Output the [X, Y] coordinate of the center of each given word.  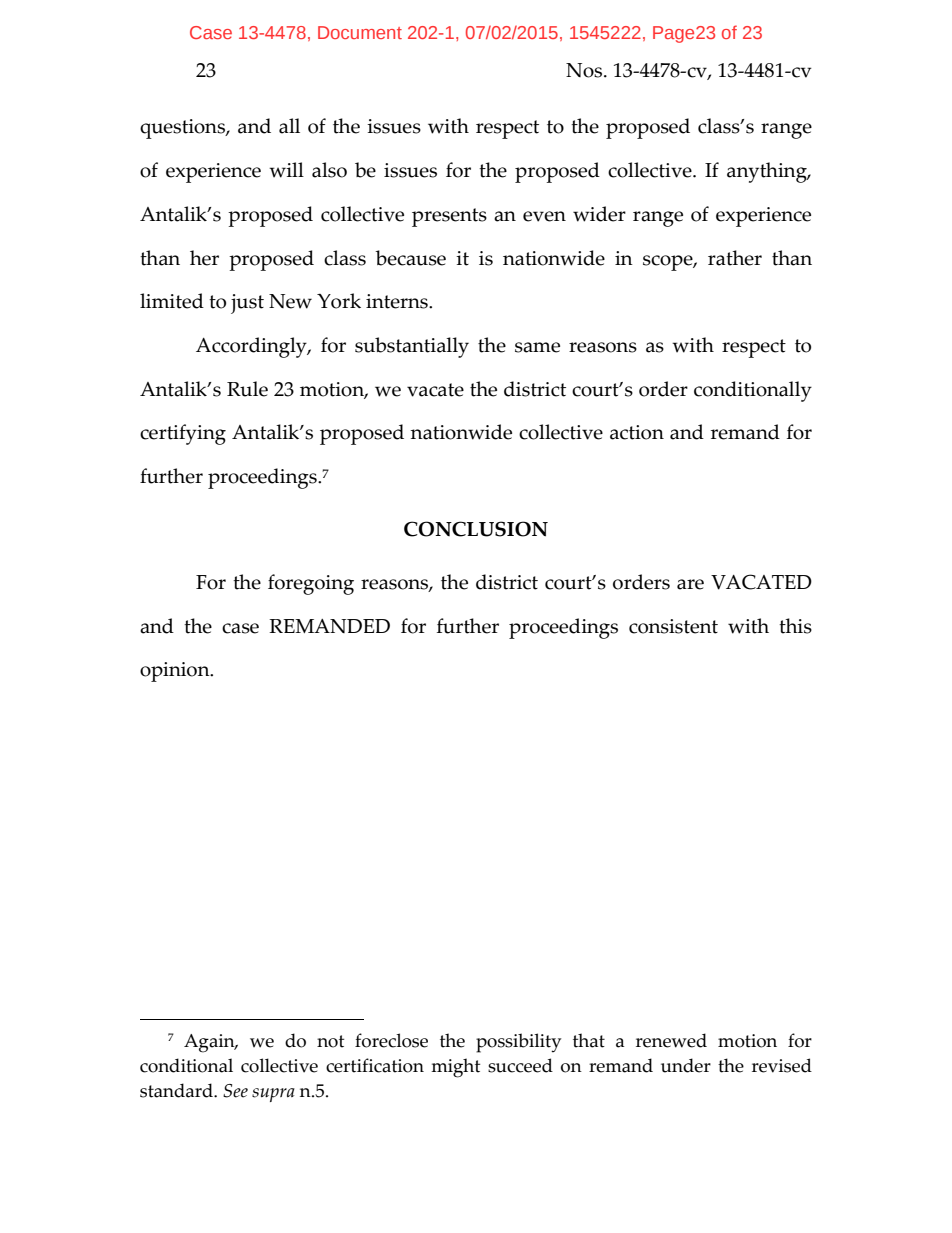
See [235, 1091]
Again [210, 1043]
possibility [518, 1043]
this [795, 626]
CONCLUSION [476, 529]
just [247, 304]
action [637, 432]
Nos [585, 70]
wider [599, 214]
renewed [671, 1040]
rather [735, 258]
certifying [183, 434]
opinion [176, 672]
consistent [673, 626]
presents [449, 217]
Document [360, 32]
